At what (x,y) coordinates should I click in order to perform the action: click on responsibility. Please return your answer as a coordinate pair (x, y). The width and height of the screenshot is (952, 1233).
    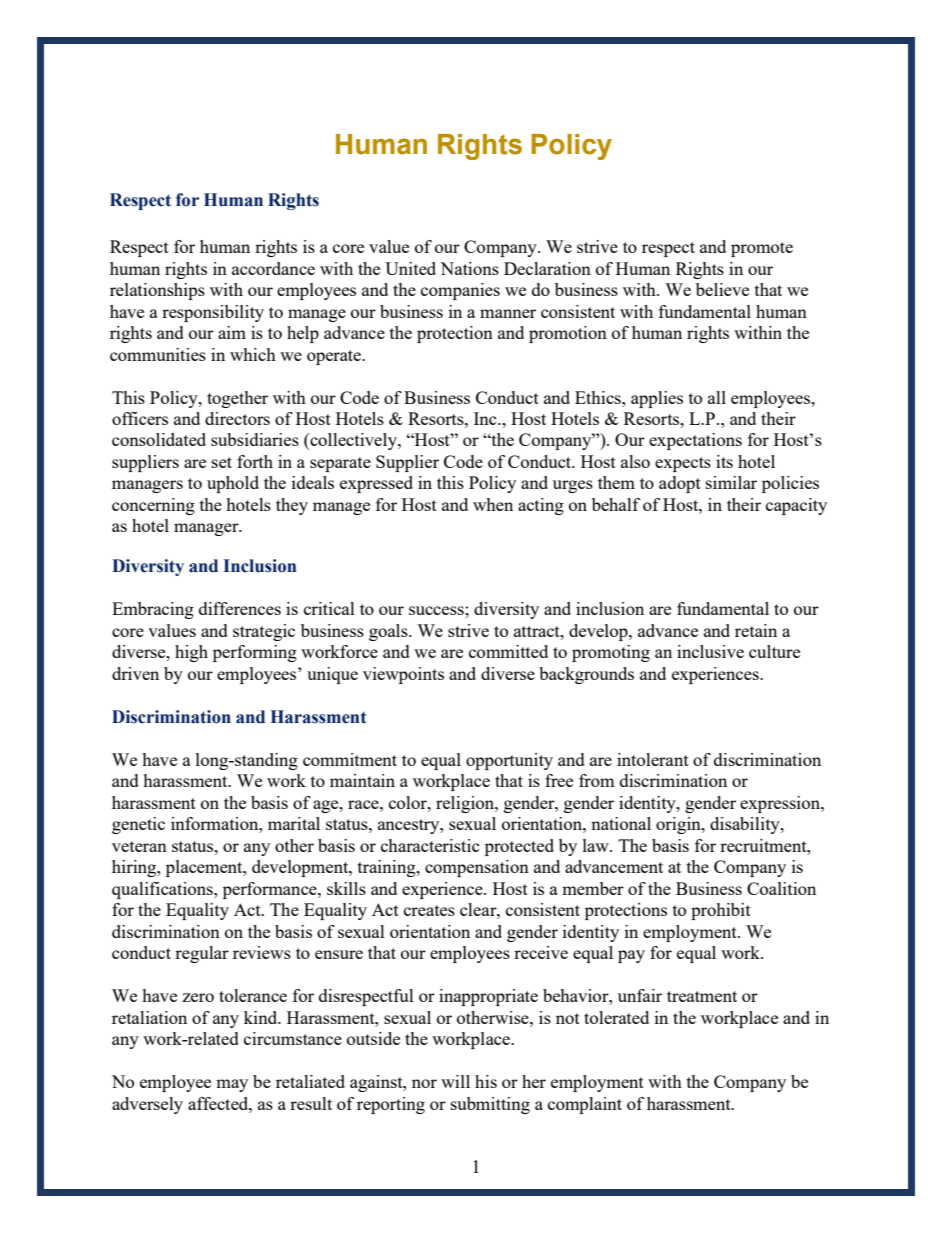
    Looking at the image, I should click on (213, 313).
